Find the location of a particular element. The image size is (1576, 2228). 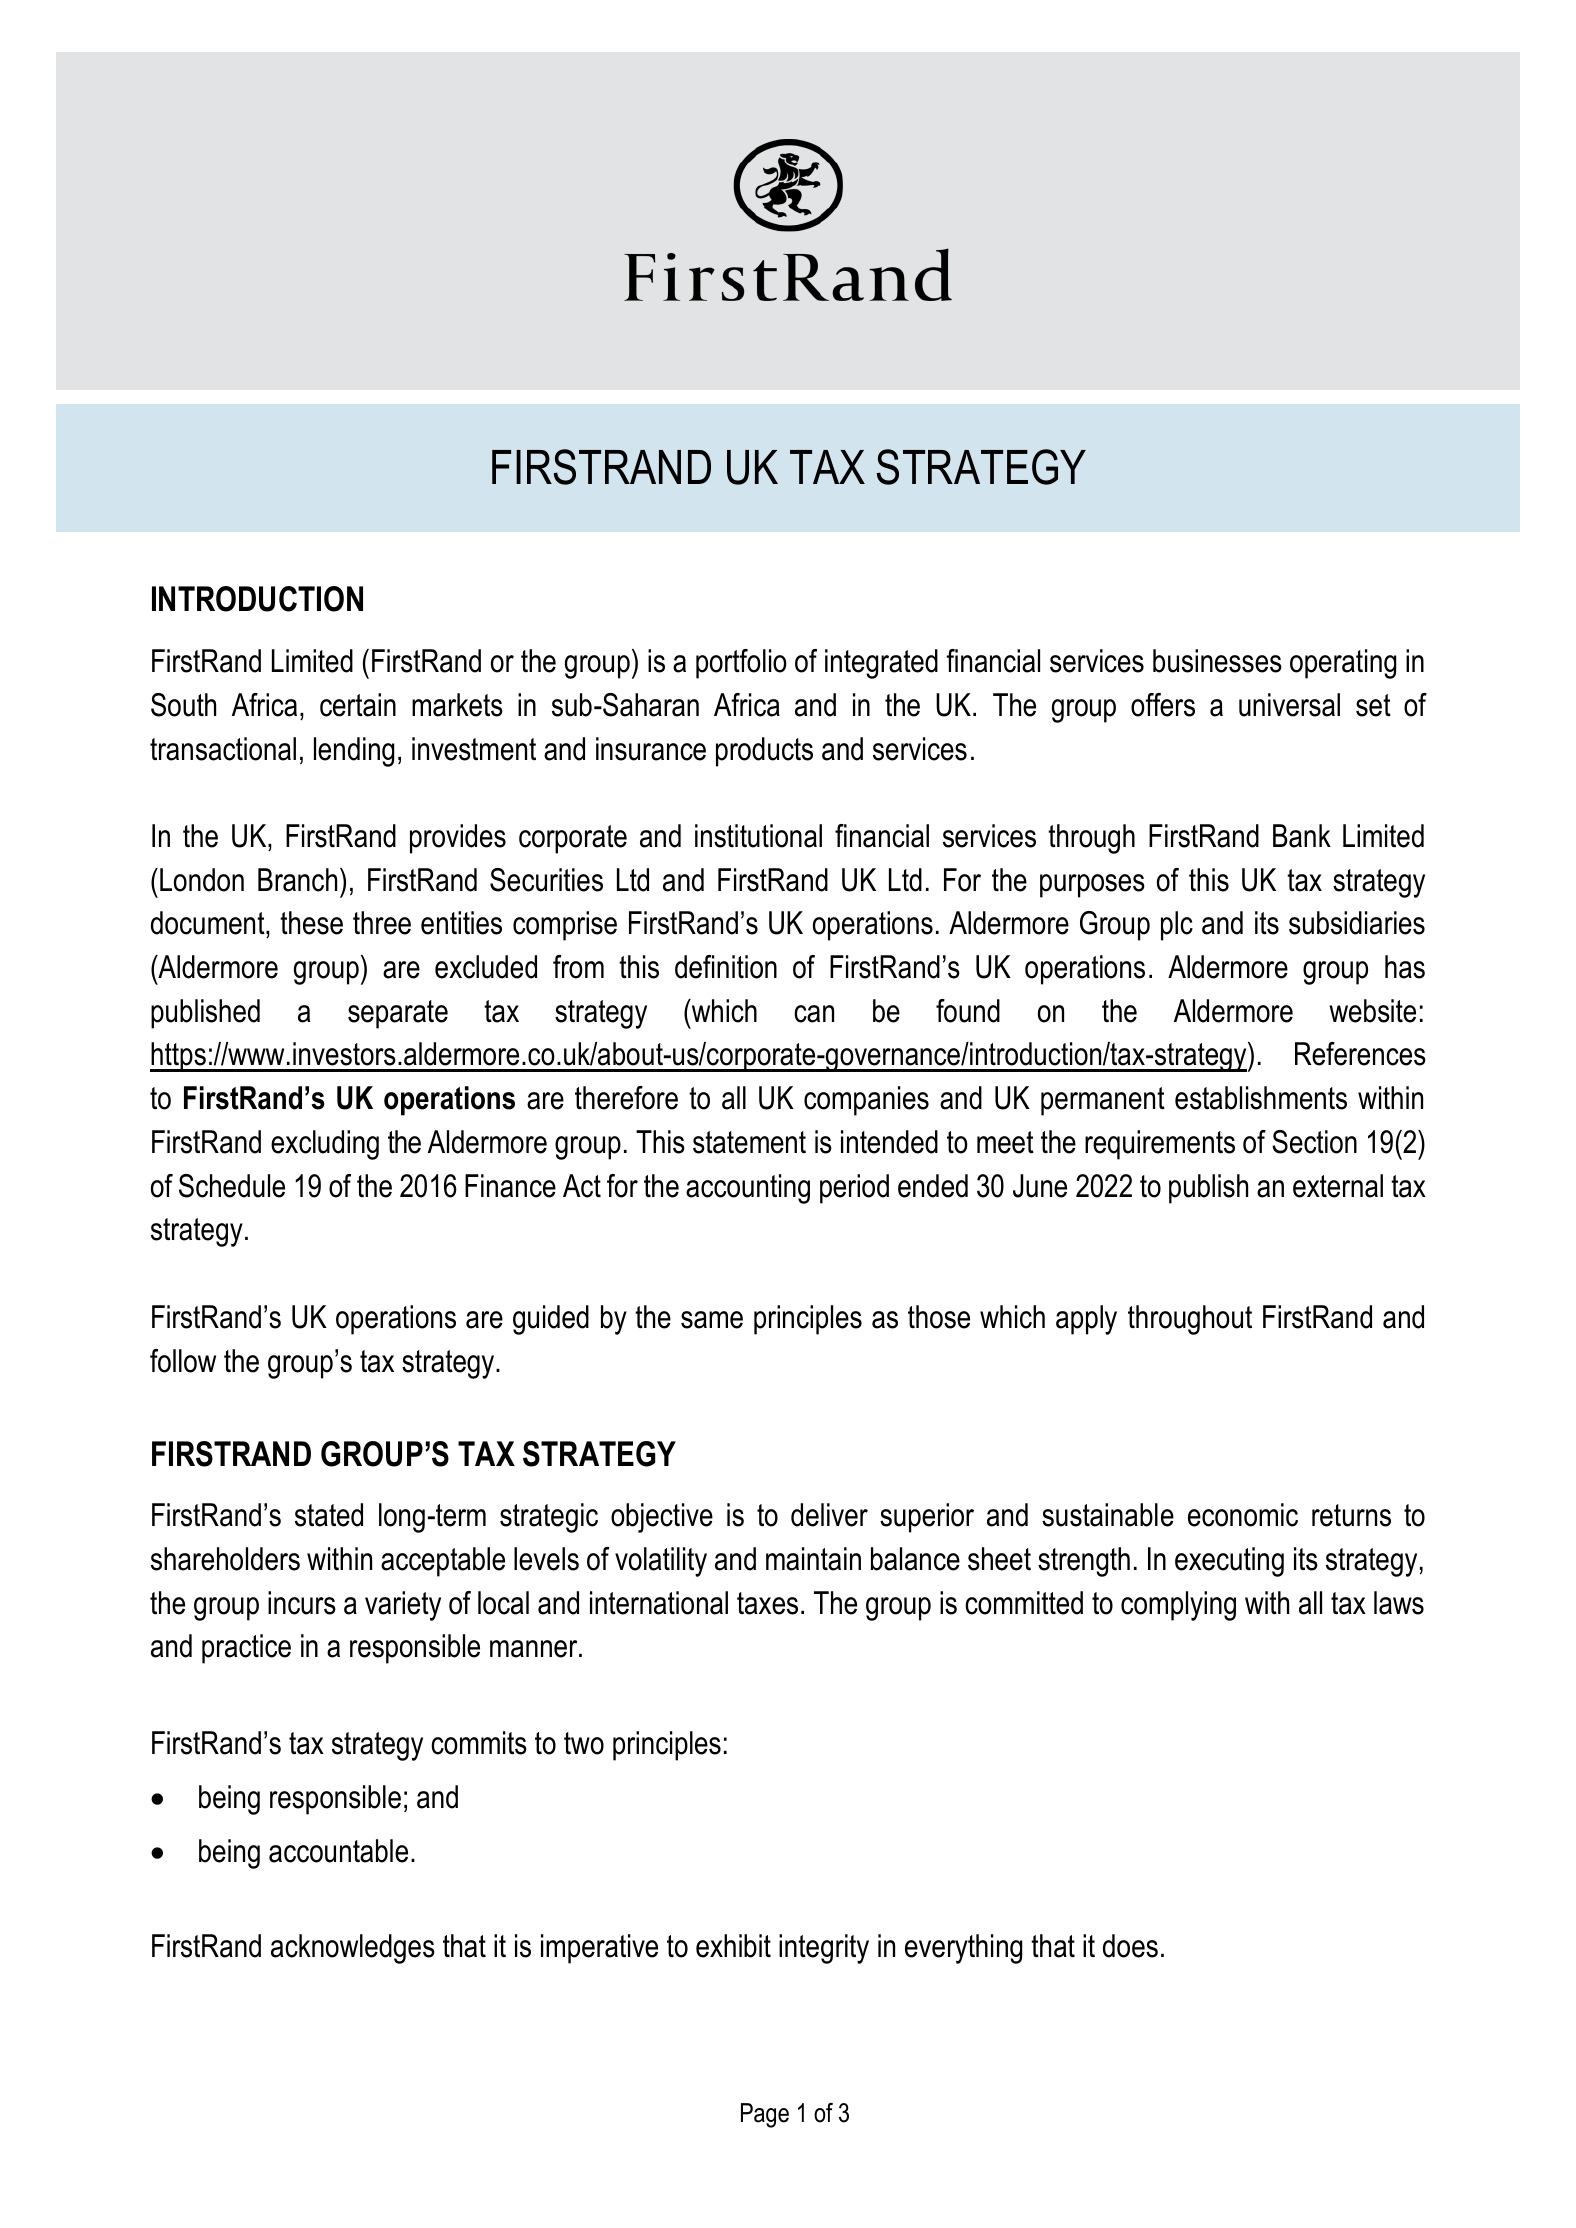

apply is located at coordinates (1086, 1320).
